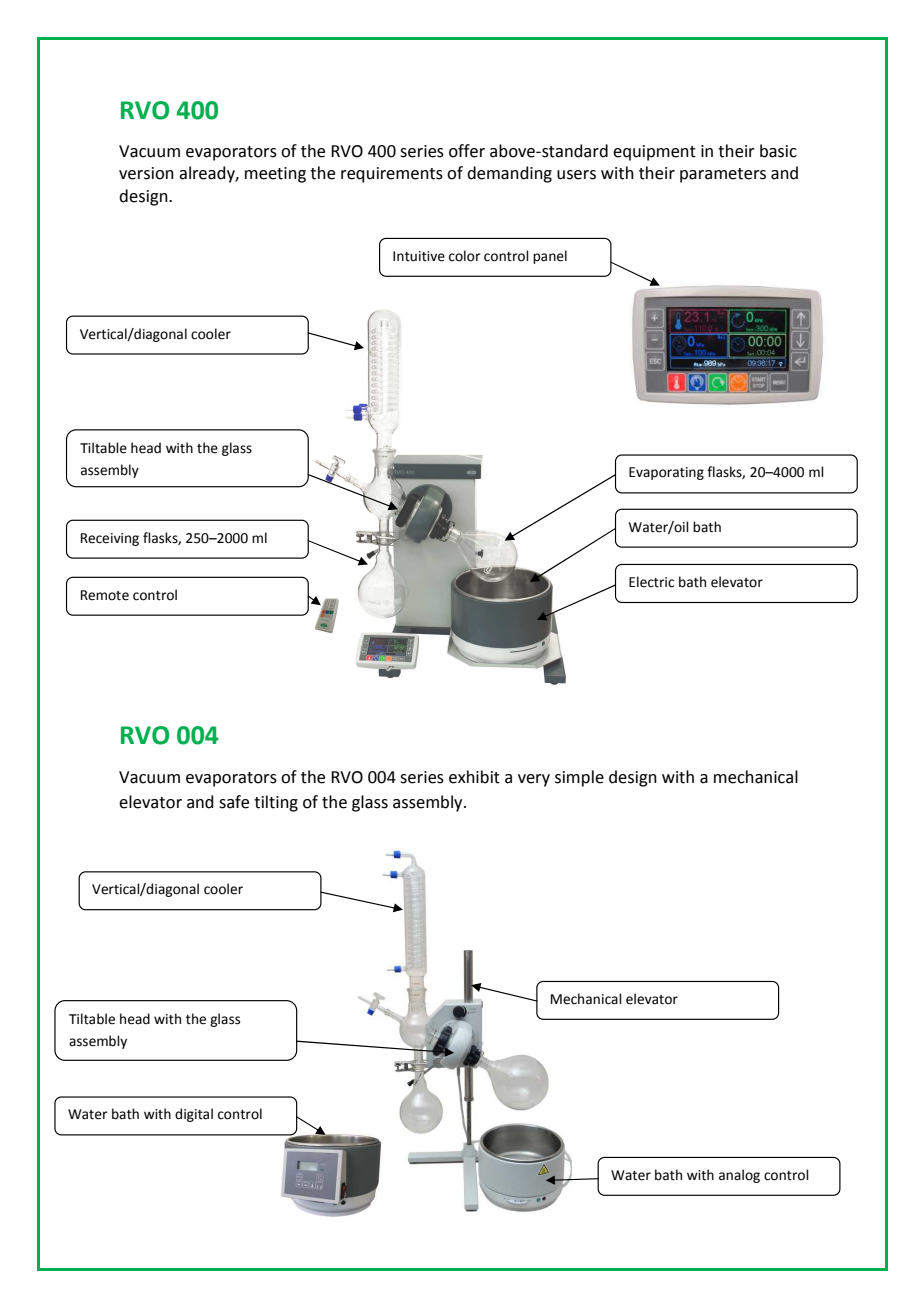 Image resolution: width=924 pixels, height=1308 pixels. Describe the element at coordinates (467, 151) in the screenshot. I see `offer` at that location.
